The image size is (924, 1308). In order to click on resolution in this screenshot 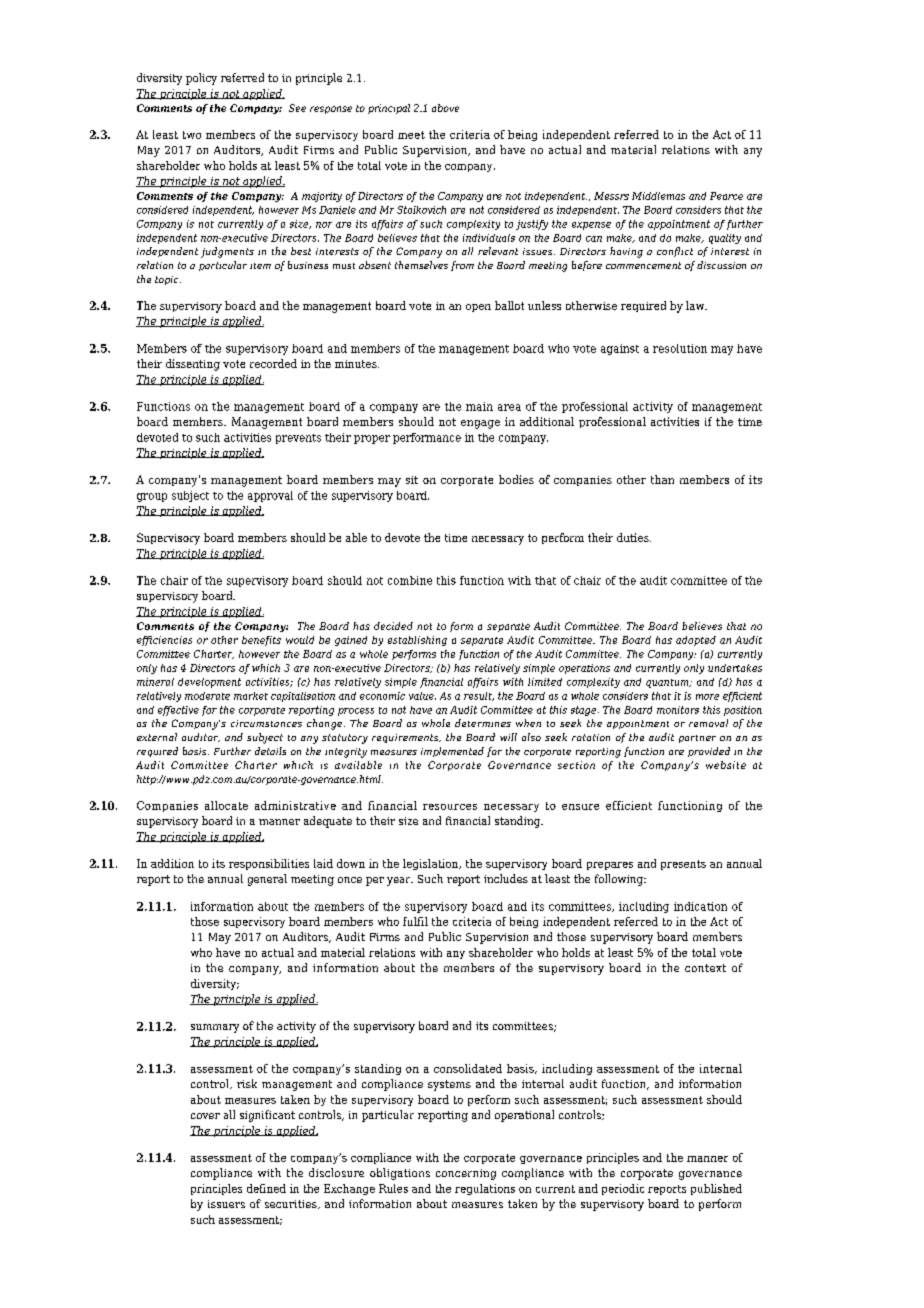, I will do `click(680, 348)`.
